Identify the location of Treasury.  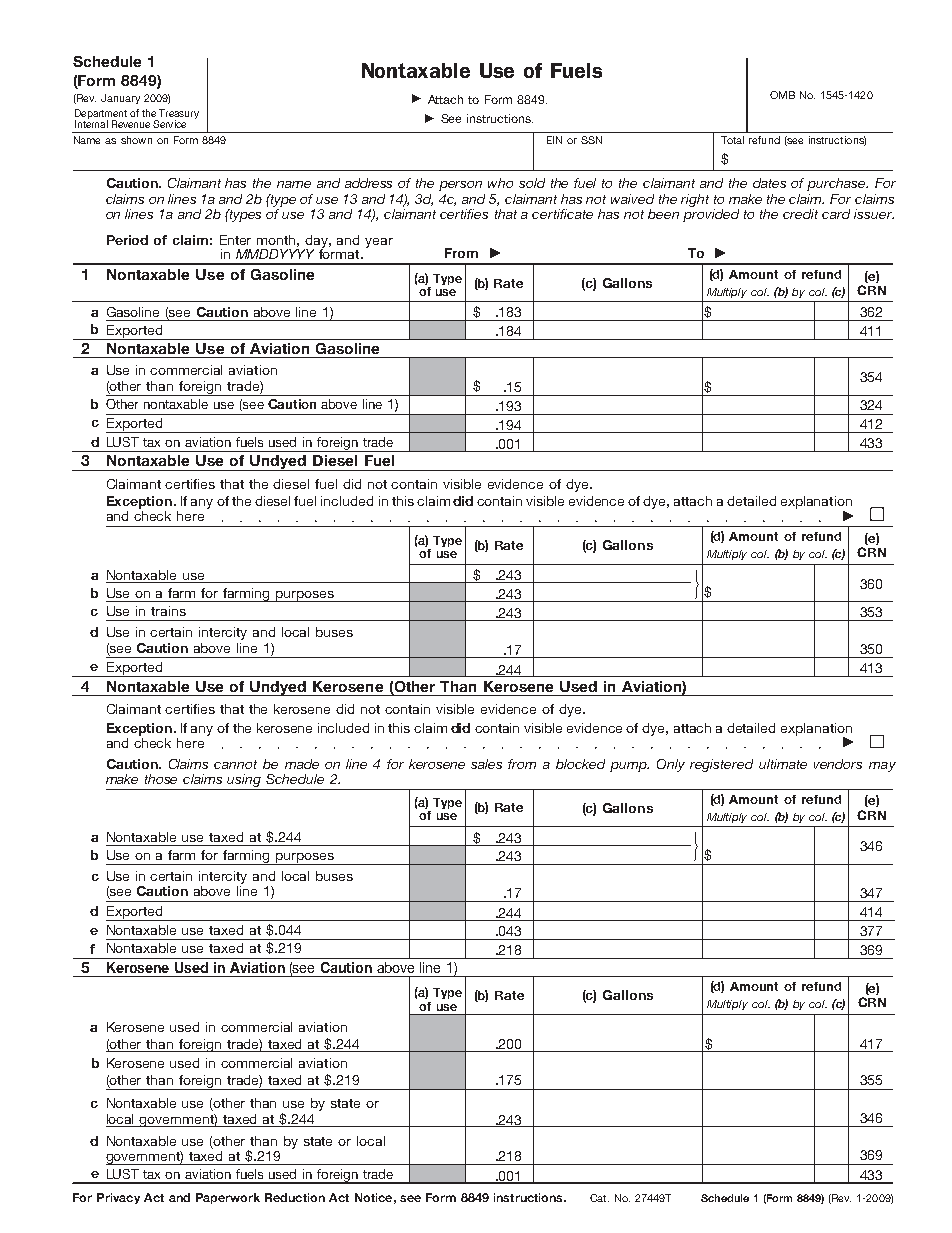
(178, 115).
